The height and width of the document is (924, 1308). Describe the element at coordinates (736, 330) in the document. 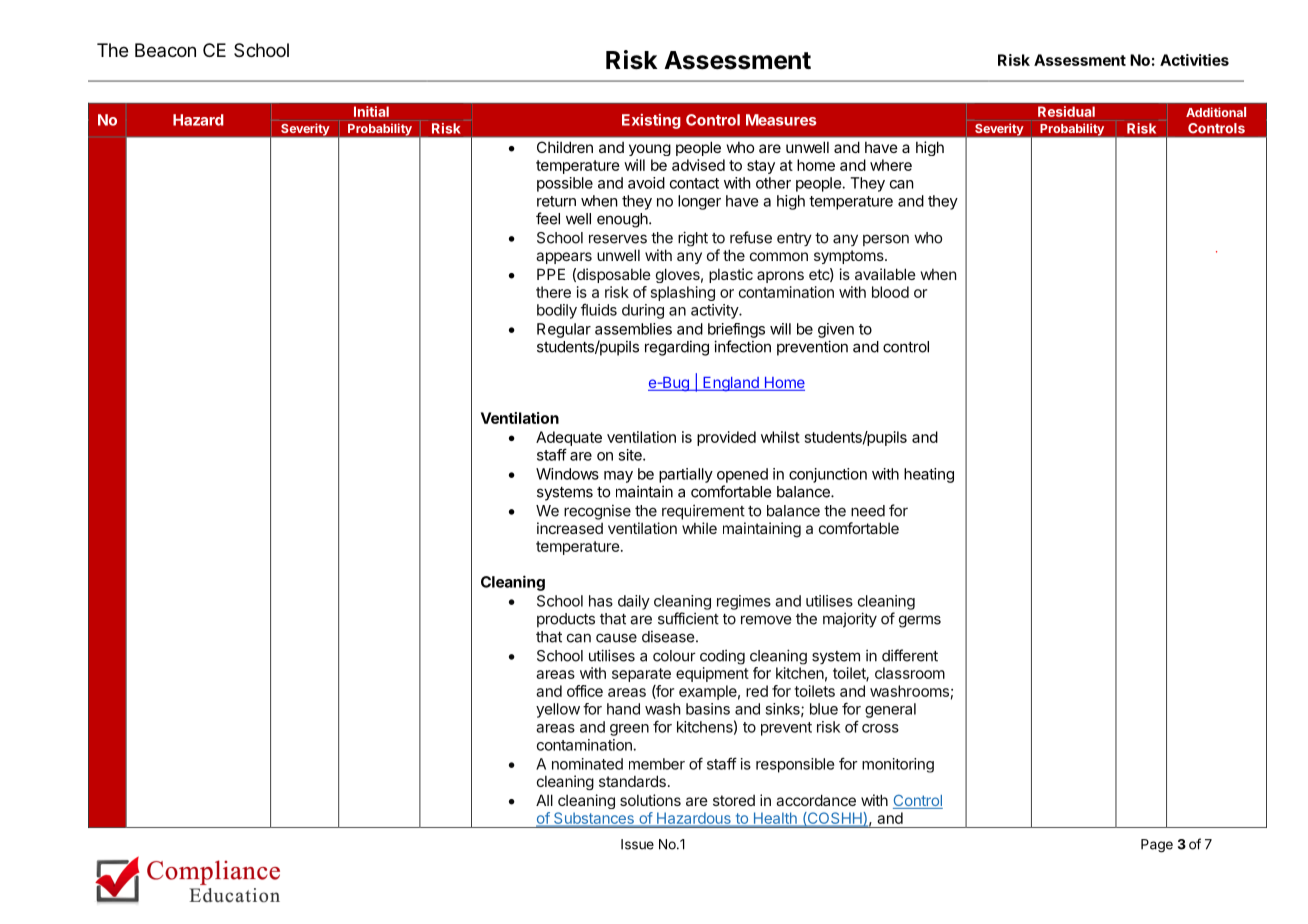

I see `briefings` at that location.
